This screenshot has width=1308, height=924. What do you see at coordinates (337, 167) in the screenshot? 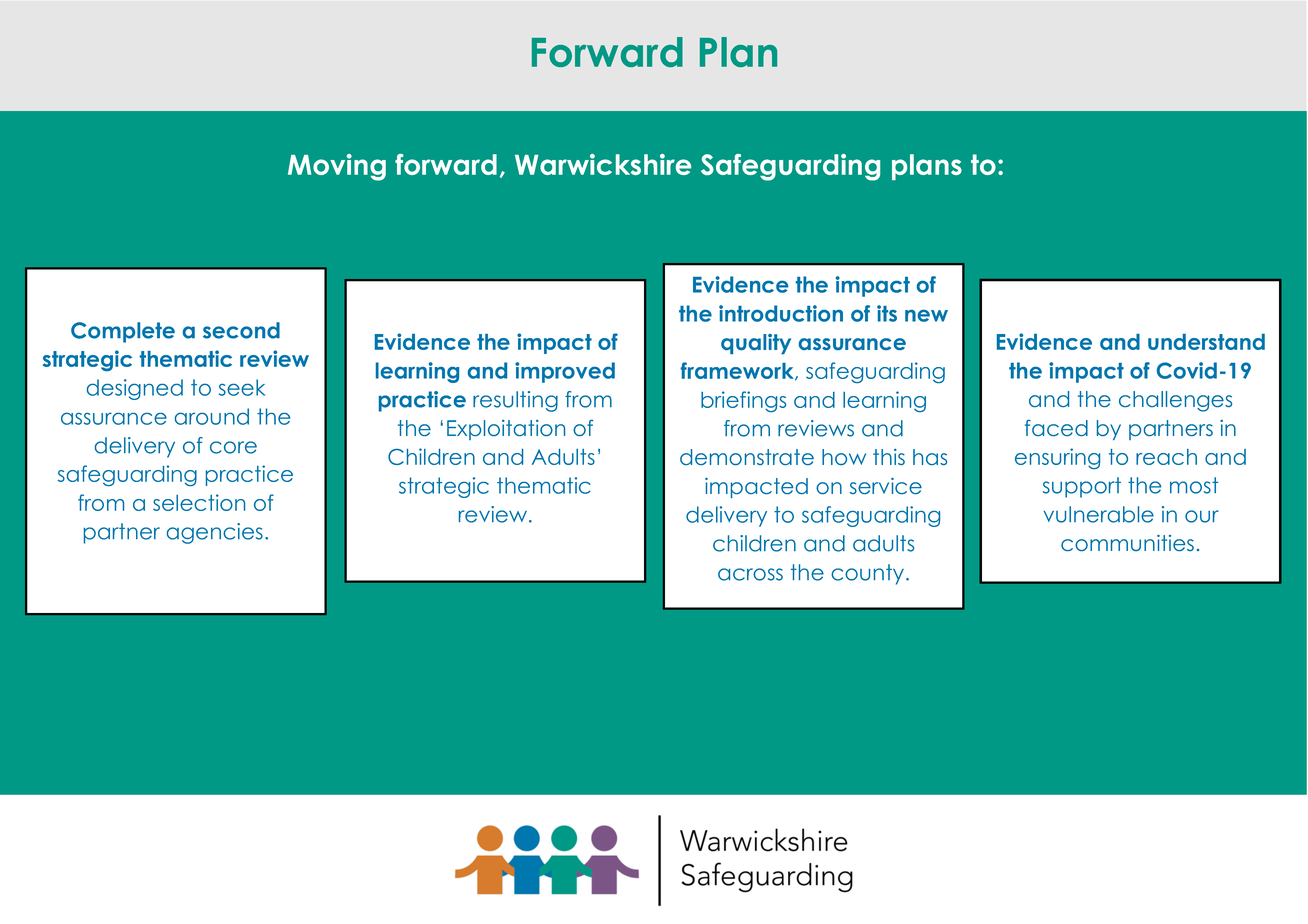
I see `Moving` at bounding box center [337, 167].
